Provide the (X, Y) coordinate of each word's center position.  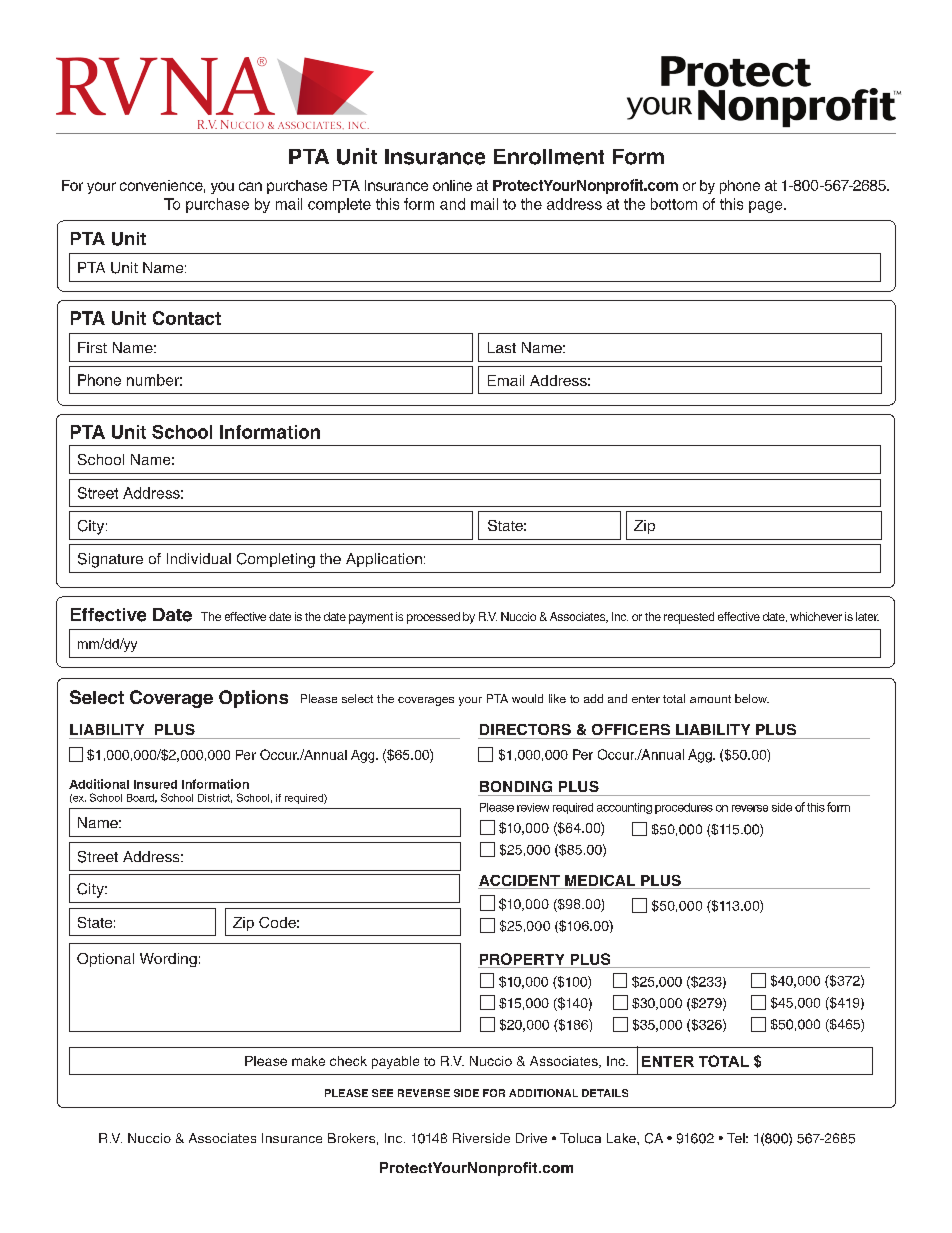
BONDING (516, 786)
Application (384, 560)
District (215, 798)
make (308, 1061)
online (452, 185)
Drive (531, 1138)
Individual (199, 558)
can (250, 186)
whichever (816, 616)
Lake (622, 1138)
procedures (684, 808)
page (767, 207)
